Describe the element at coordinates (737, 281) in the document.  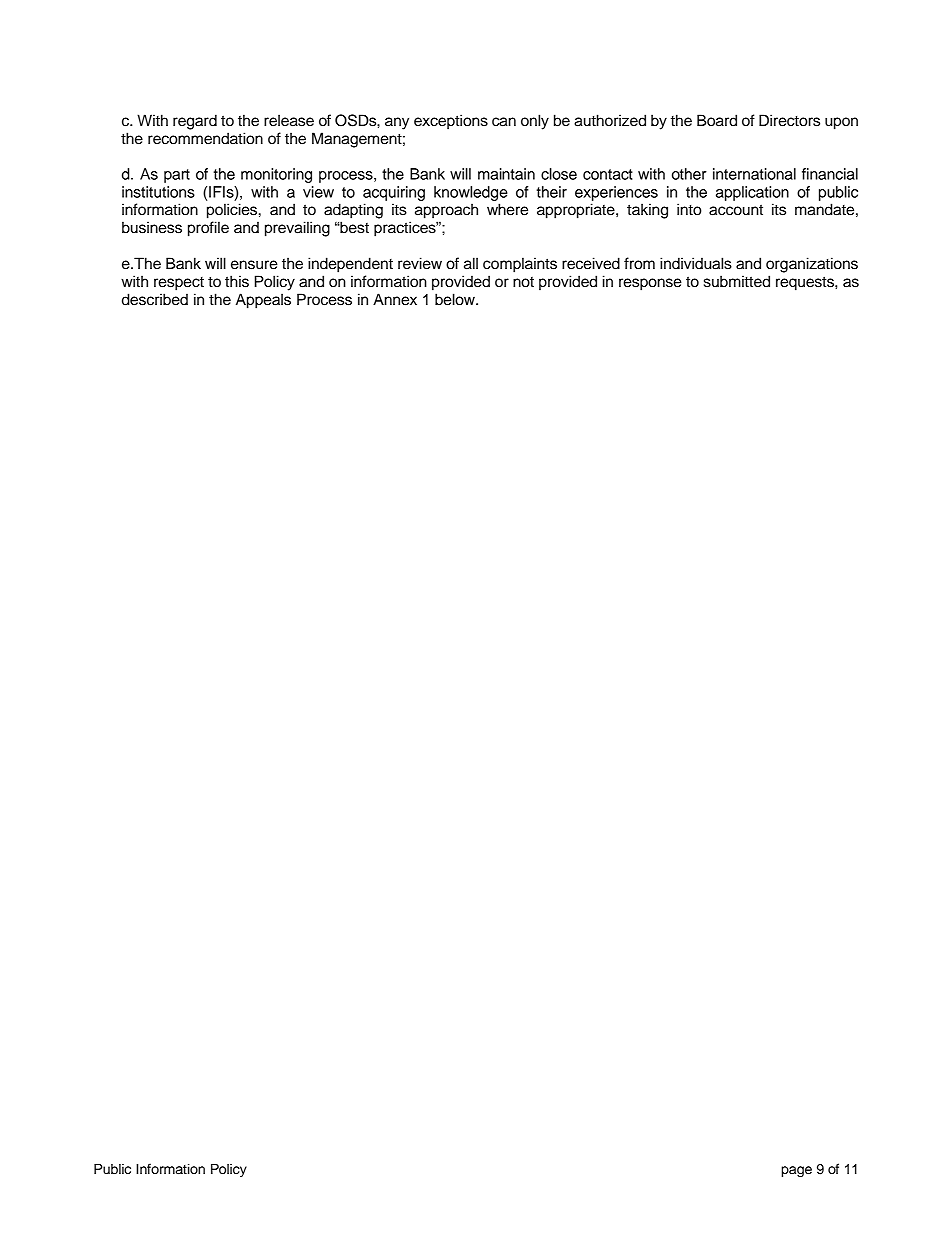
I see `submitted` at that location.
